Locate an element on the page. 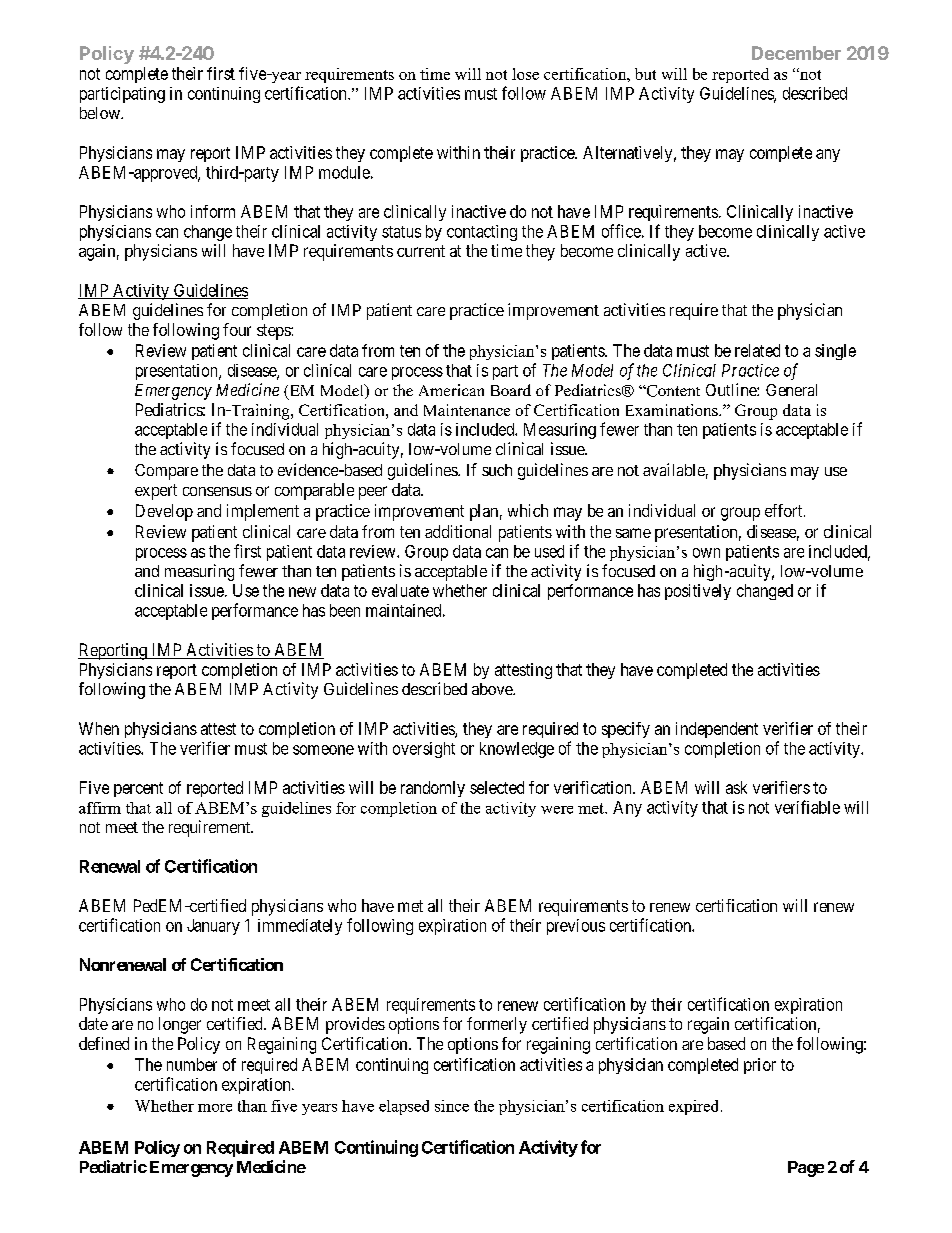  related is located at coordinates (757, 350).
